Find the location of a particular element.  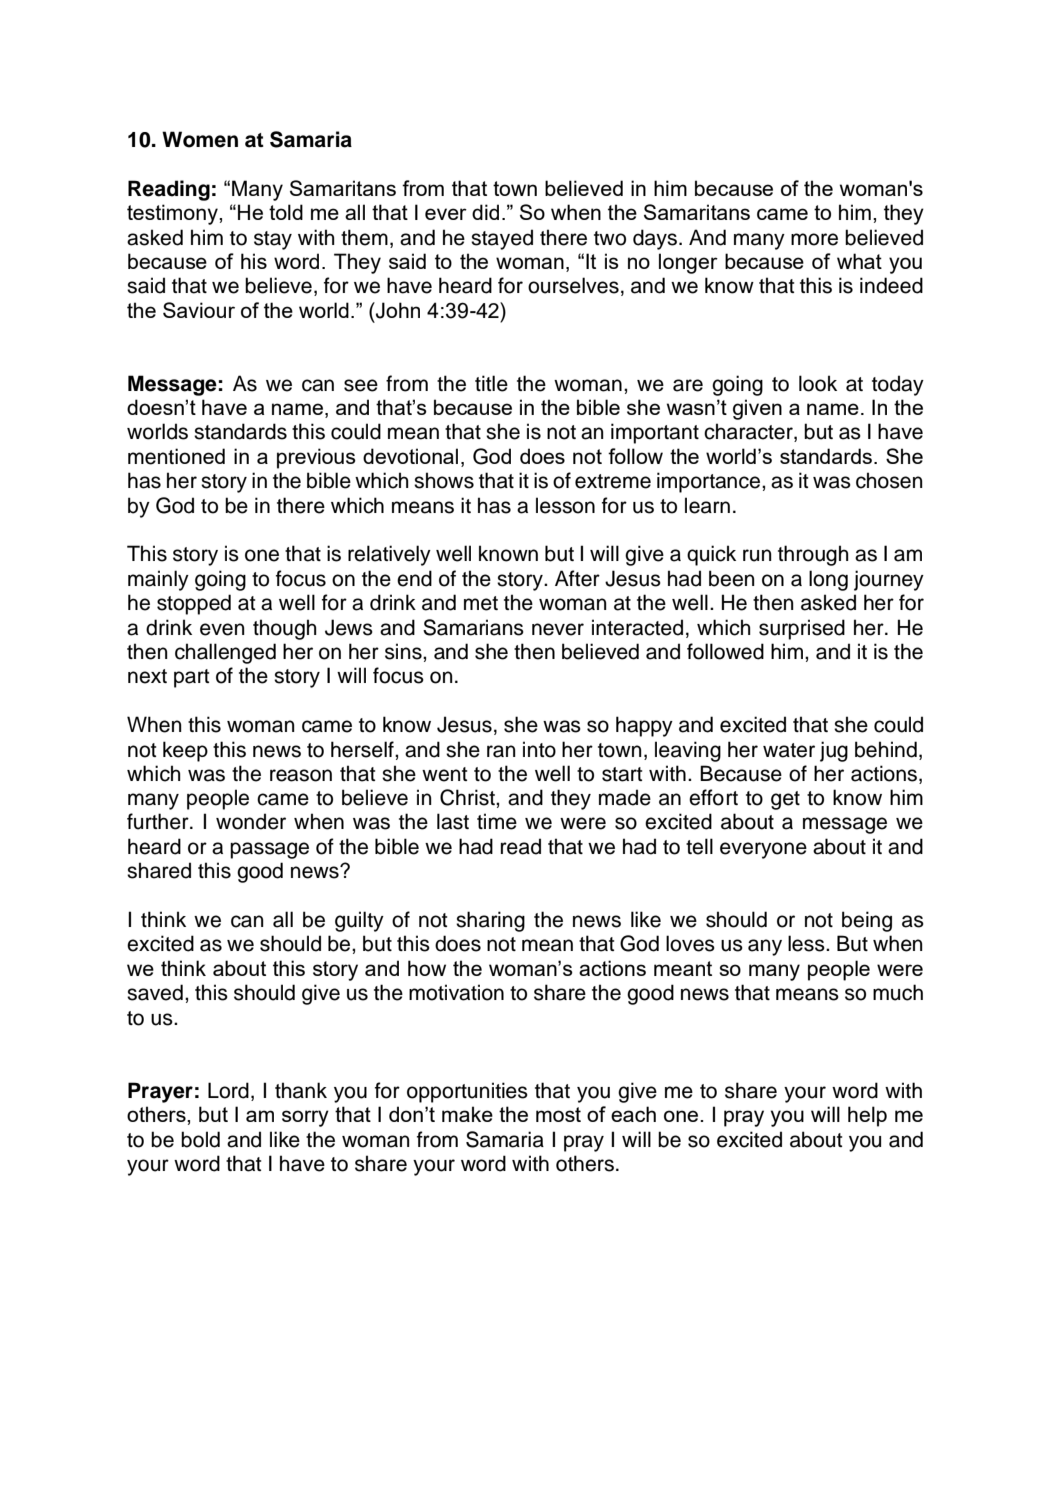

most is located at coordinates (558, 1114).
